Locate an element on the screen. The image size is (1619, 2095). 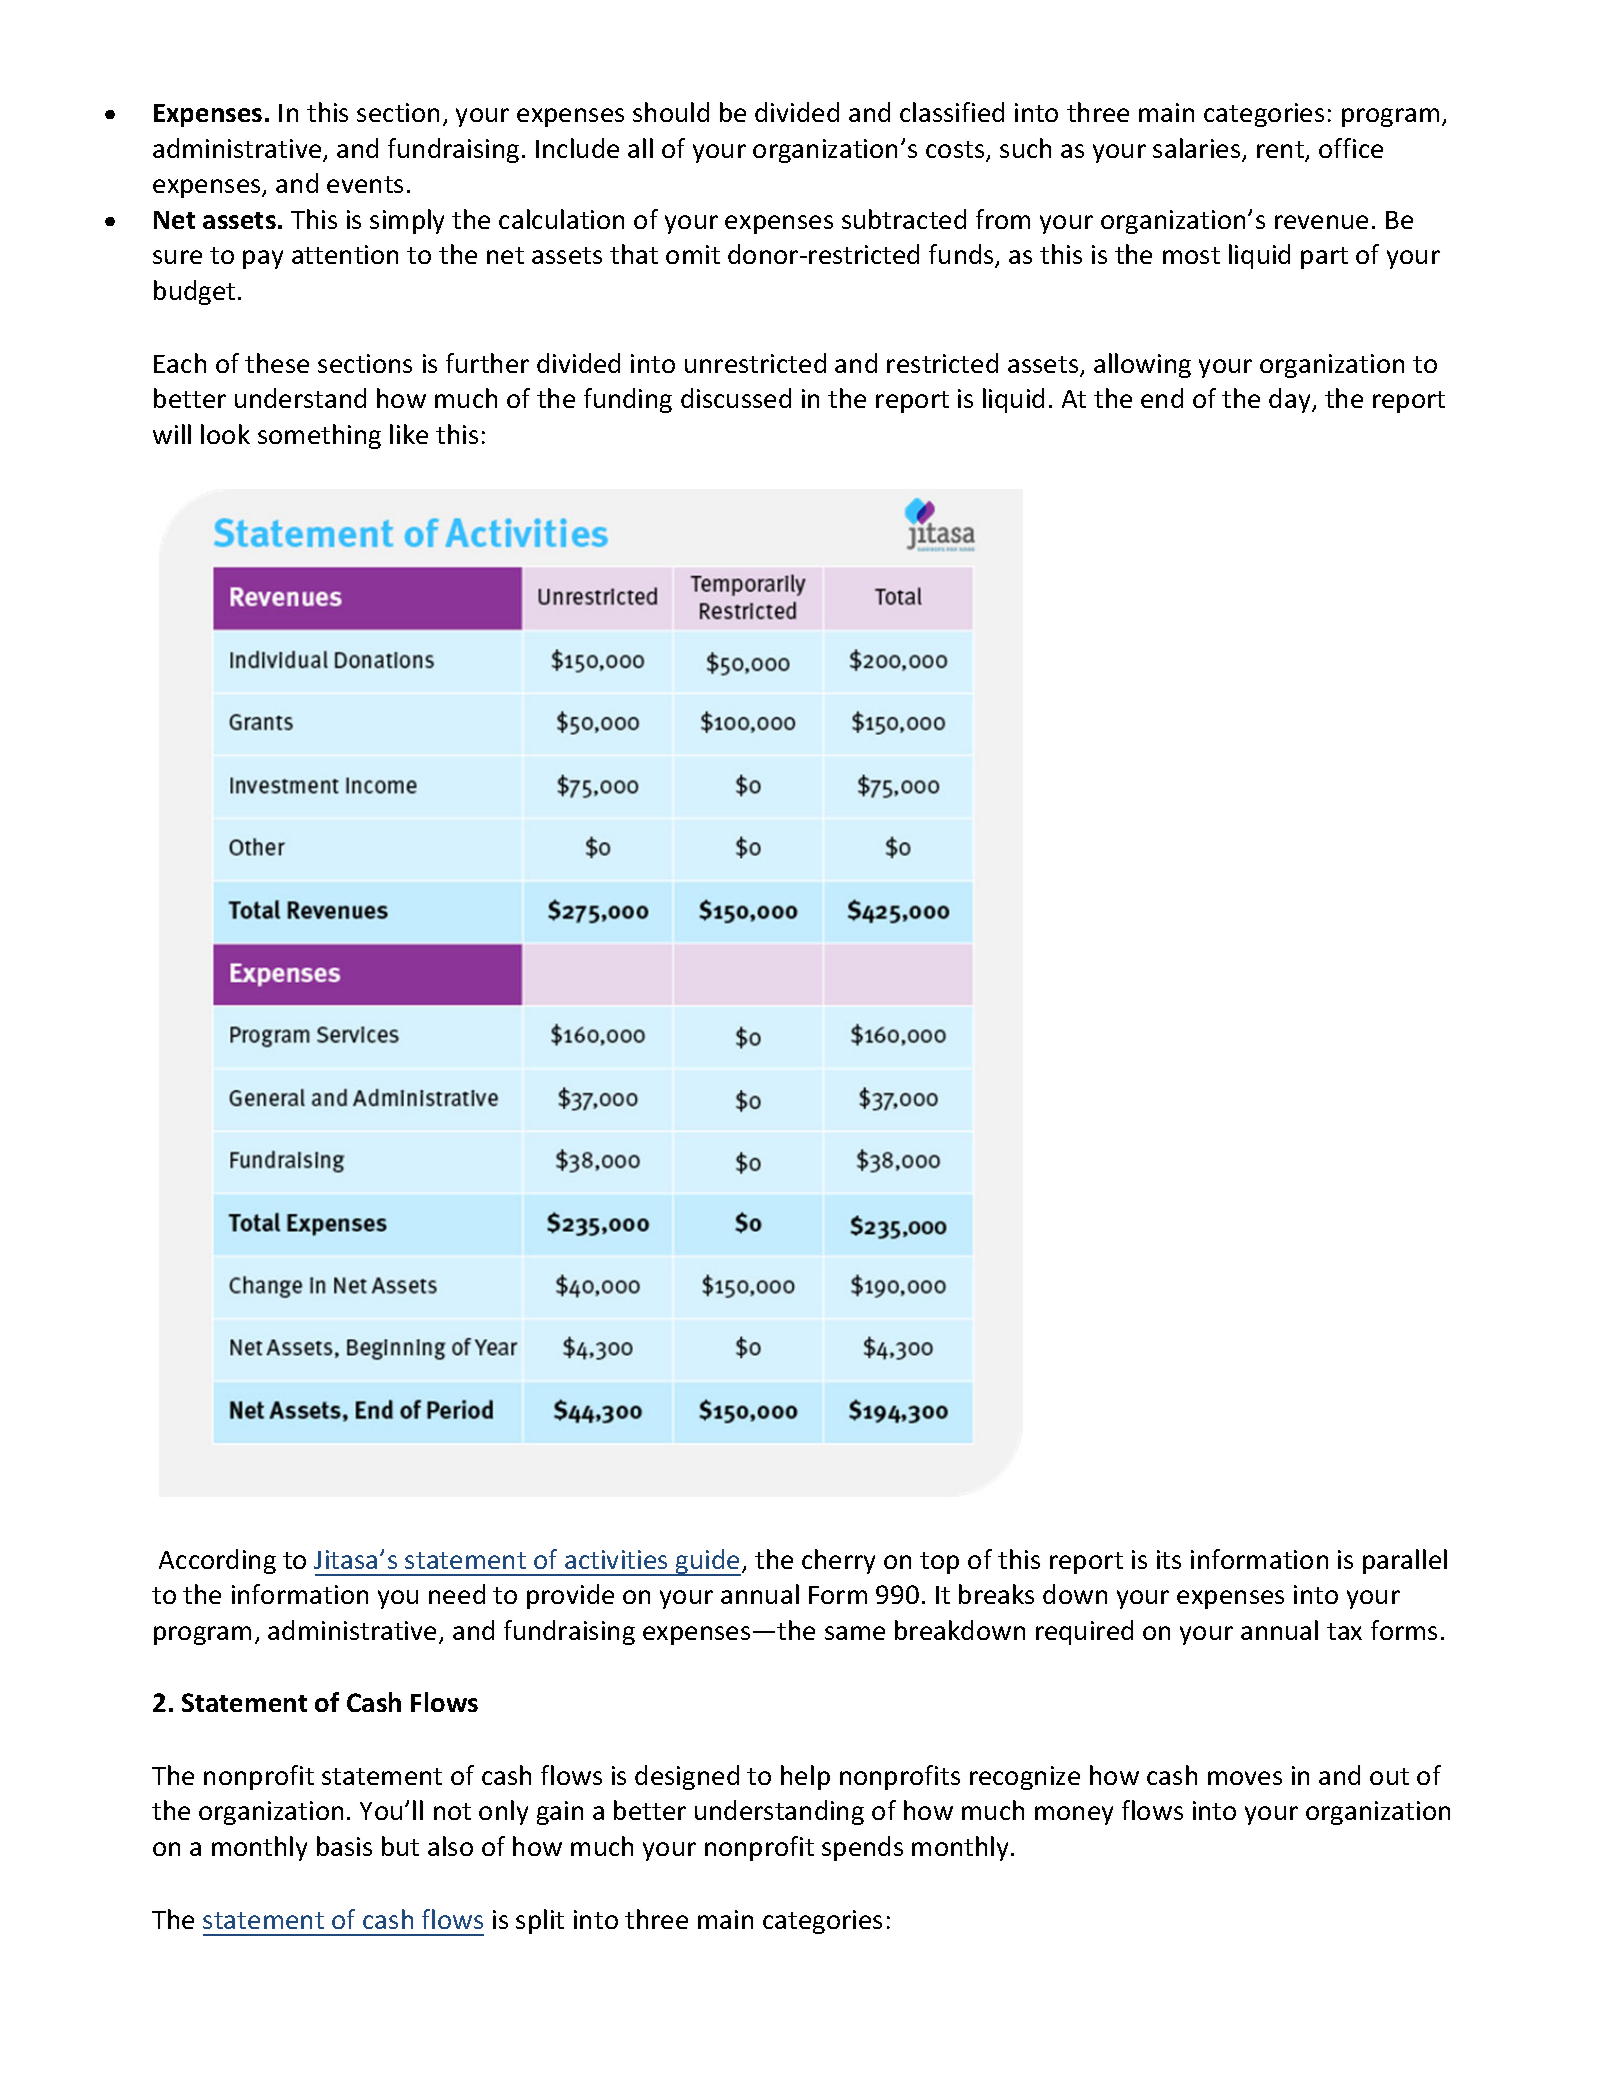
parallel is located at coordinates (1405, 1561).
